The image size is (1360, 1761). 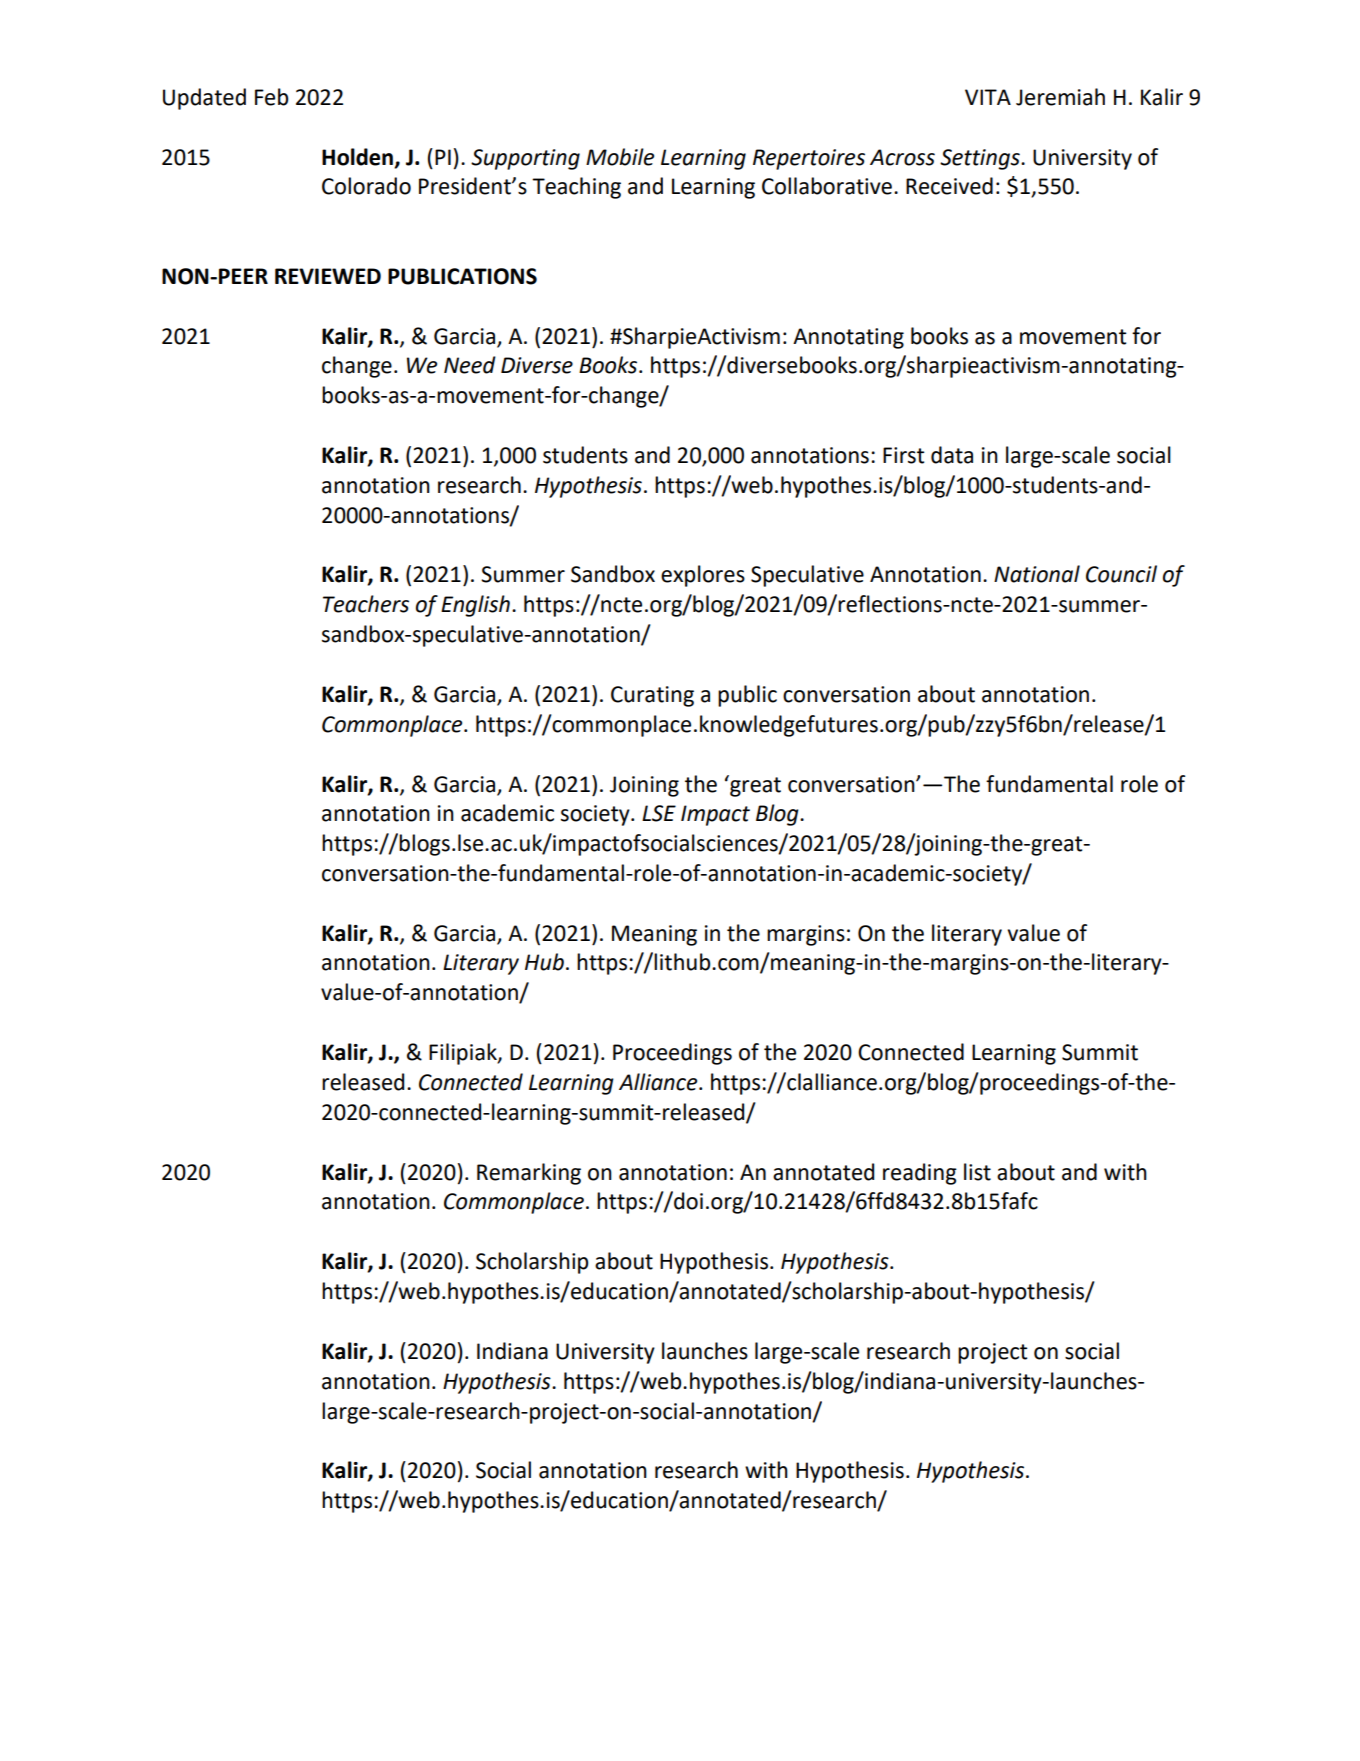 What do you see at coordinates (652, 696) in the screenshot?
I see `Curating` at bounding box center [652, 696].
